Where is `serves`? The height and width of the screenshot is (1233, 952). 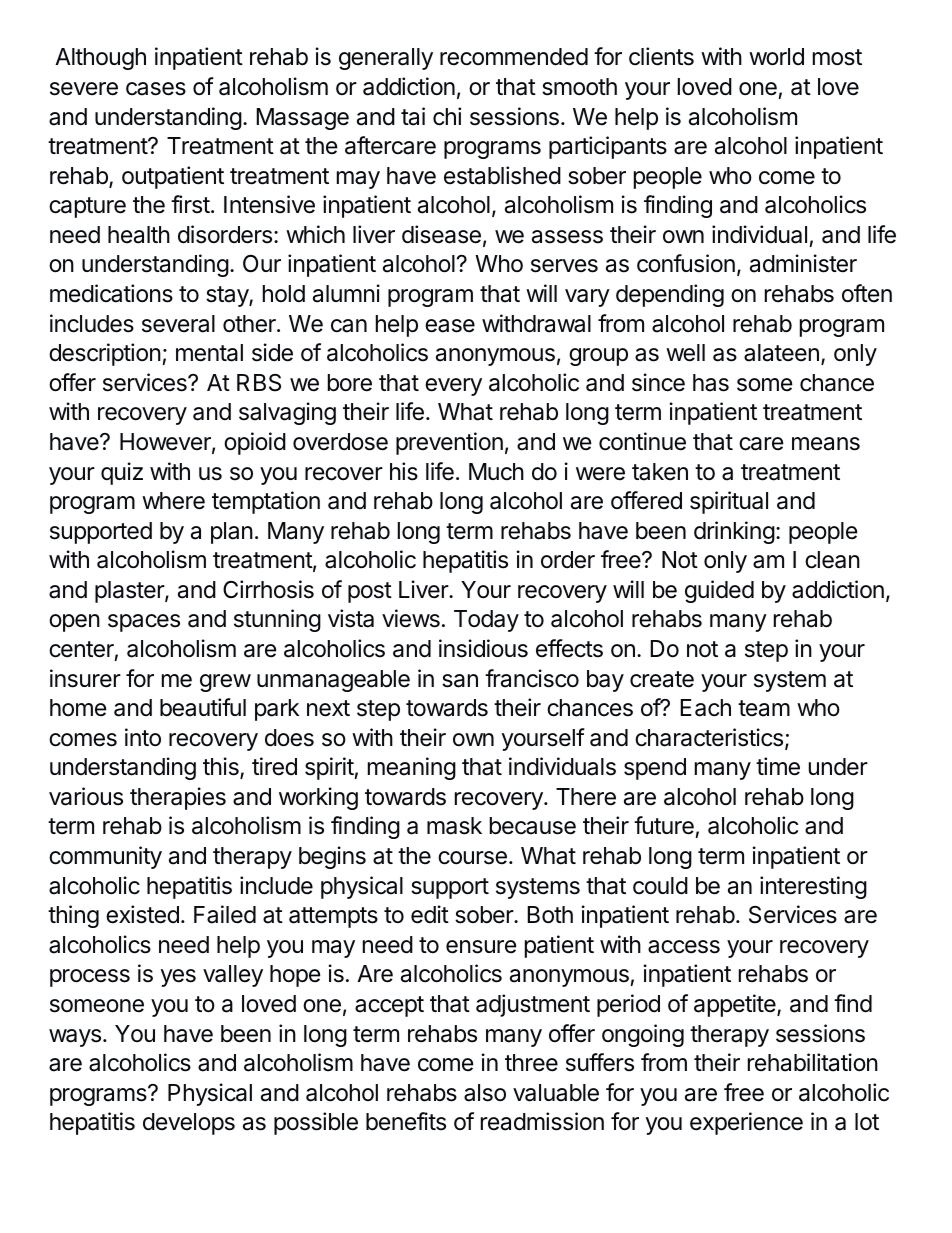 serves is located at coordinates (564, 266).
